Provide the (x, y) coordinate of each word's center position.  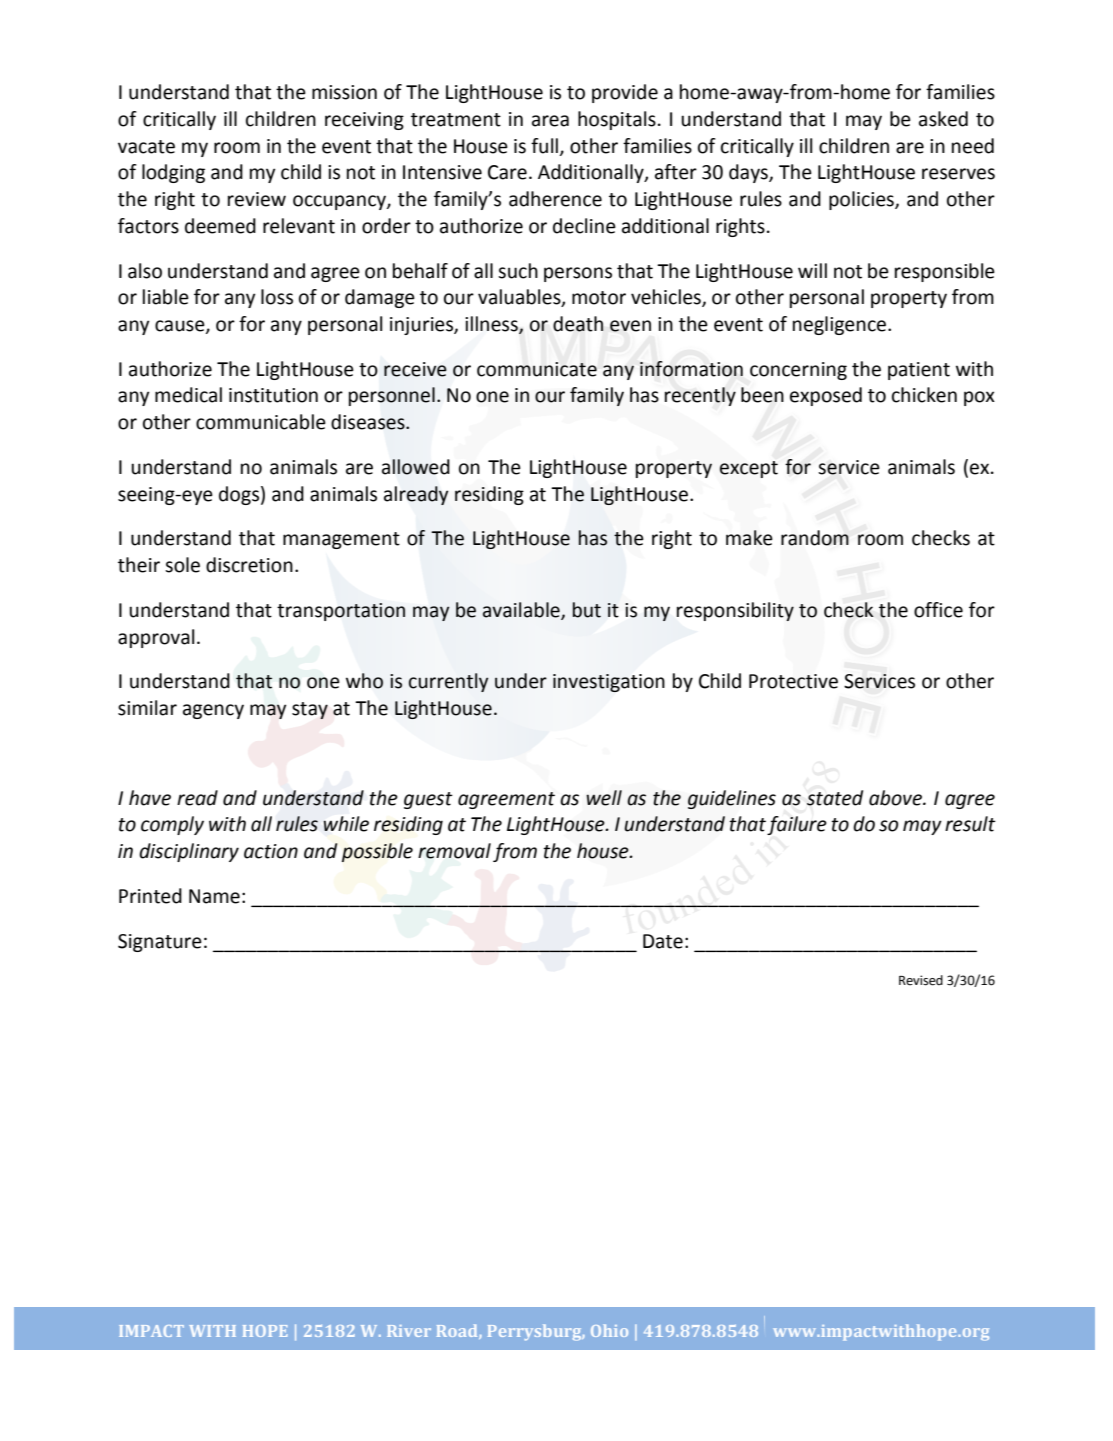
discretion (249, 565)
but (587, 610)
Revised (921, 980)
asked (943, 119)
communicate (537, 369)
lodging (173, 173)
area (550, 121)
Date (663, 941)
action (271, 851)
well (604, 798)
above (896, 798)
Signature (160, 943)
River (409, 1331)
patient (919, 371)
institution (273, 395)
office (938, 610)
